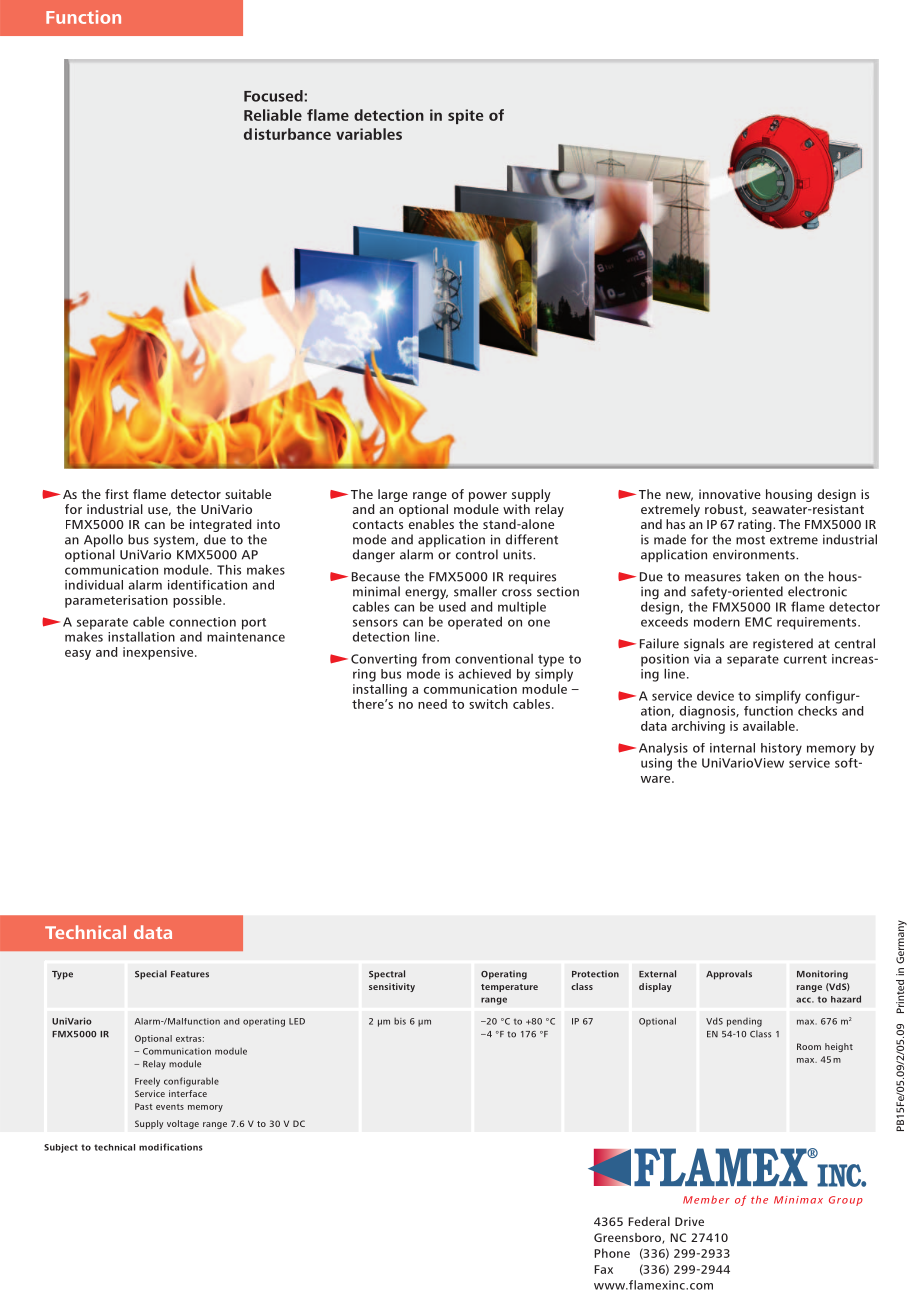 This image has width=923, height=1316. What do you see at coordinates (603, 1269) in the image?
I see `Fax` at bounding box center [603, 1269].
